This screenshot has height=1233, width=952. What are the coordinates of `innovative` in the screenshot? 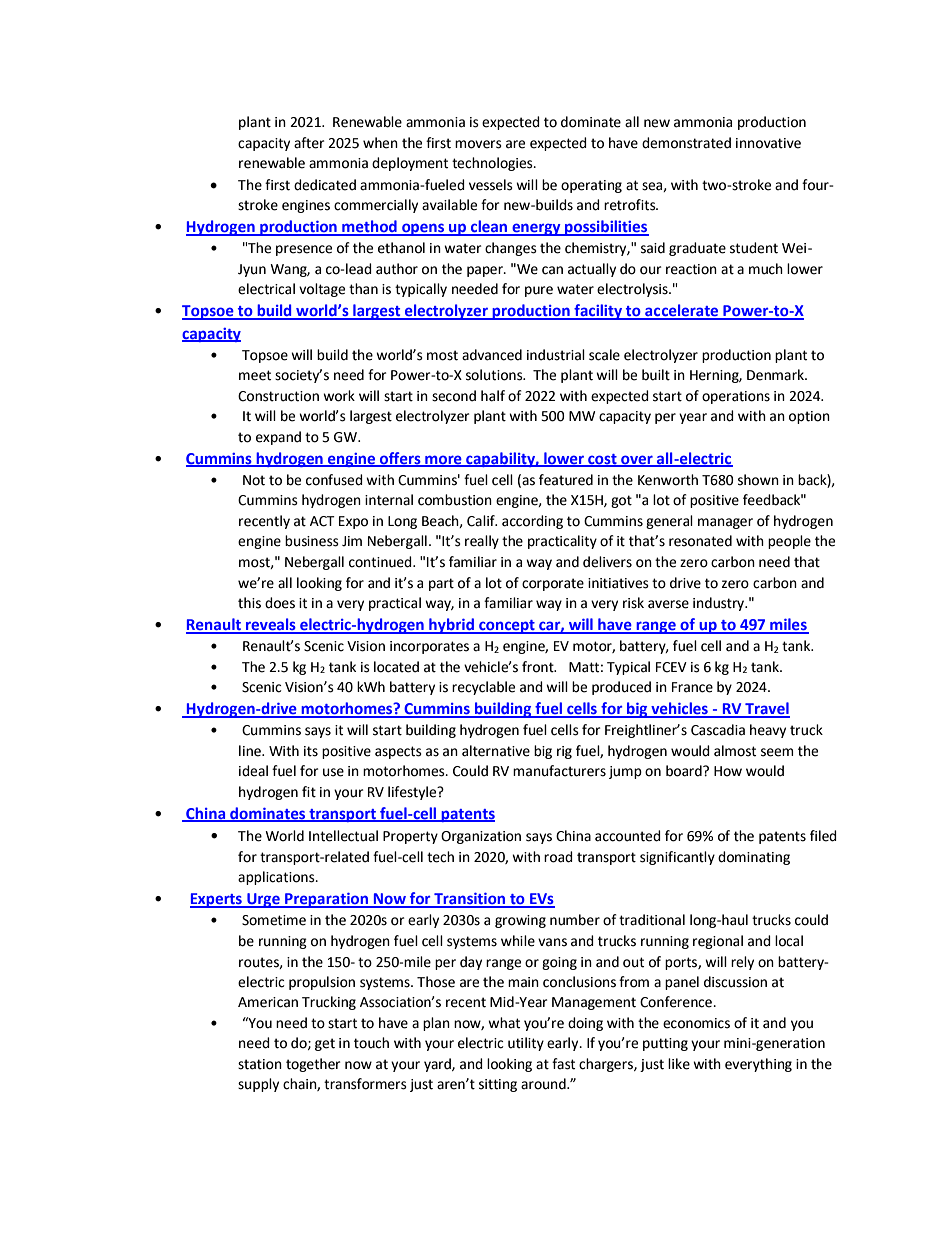 It's located at (768, 143).
